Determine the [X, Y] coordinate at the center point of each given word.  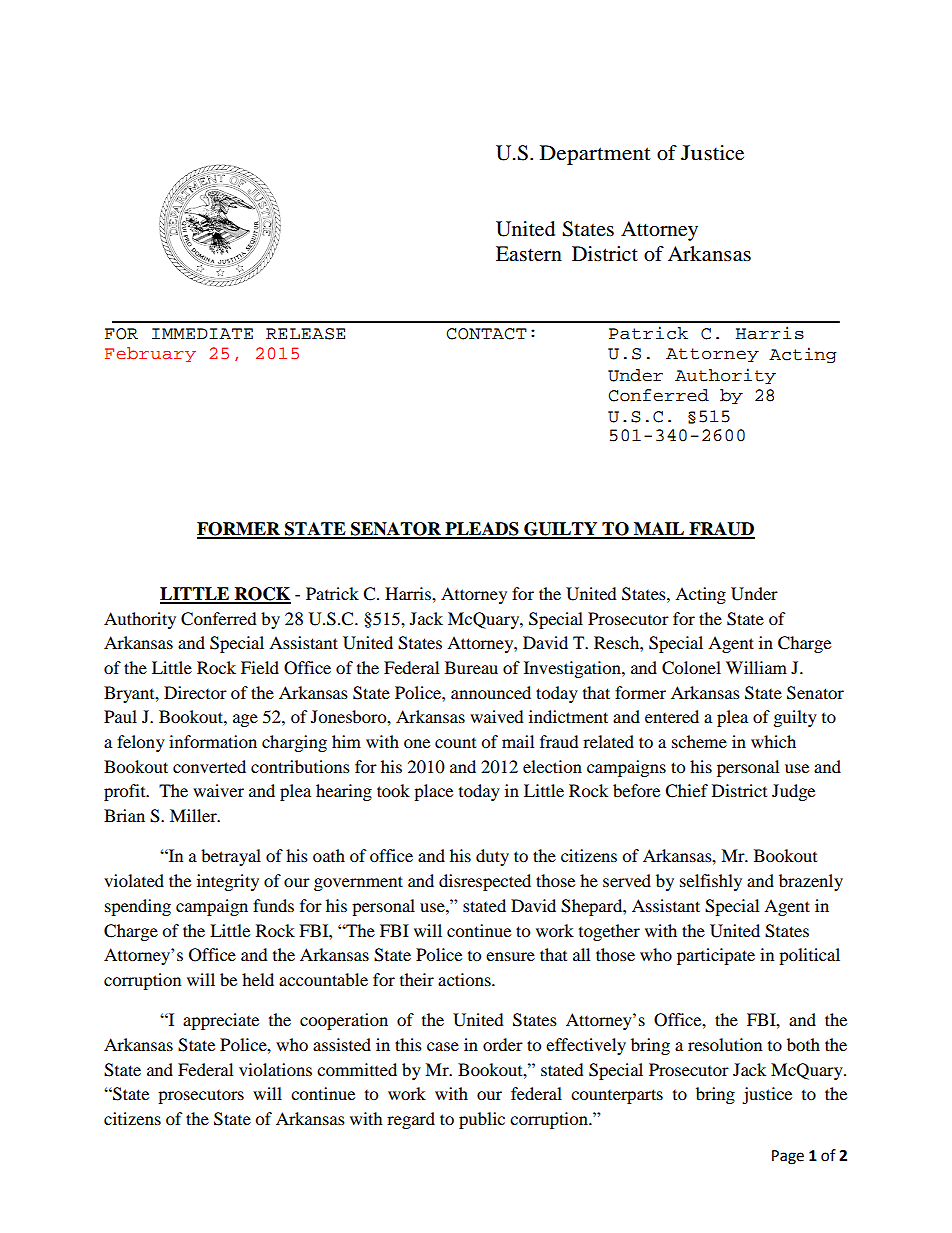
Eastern [529, 254]
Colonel [691, 668]
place [433, 792]
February [150, 354]
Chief [686, 791]
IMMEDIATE [202, 333]
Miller [194, 815]
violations [275, 1069]
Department [595, 155]
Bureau [471, 667]
